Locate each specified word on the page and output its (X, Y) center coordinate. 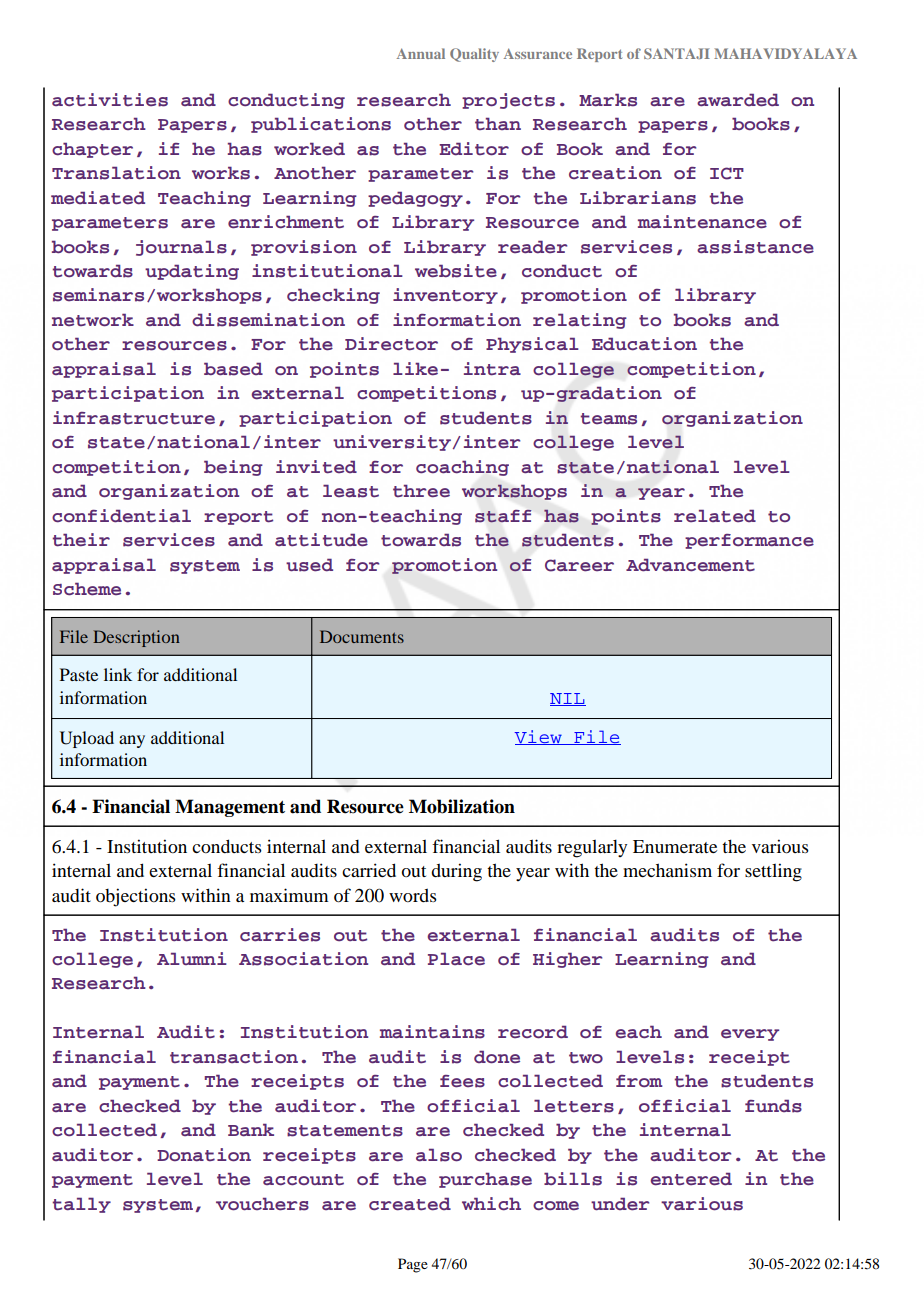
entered (691, 1179)
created (410, 1204)
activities (110, 100)
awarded (738, 100)
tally (81, 1205)
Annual (421, 53)
